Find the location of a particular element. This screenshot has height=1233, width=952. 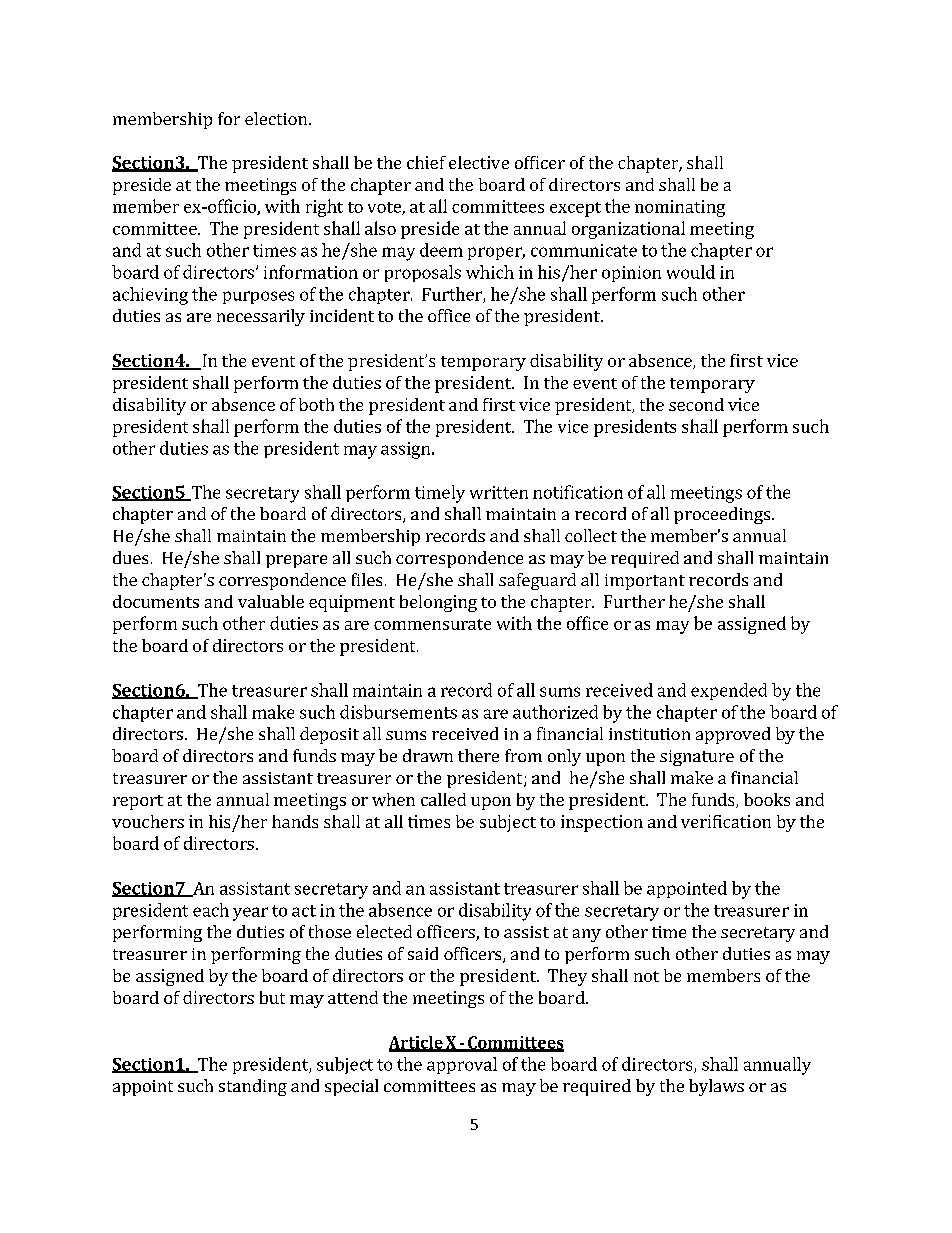

approval is located at coordinates (462, 1065).
